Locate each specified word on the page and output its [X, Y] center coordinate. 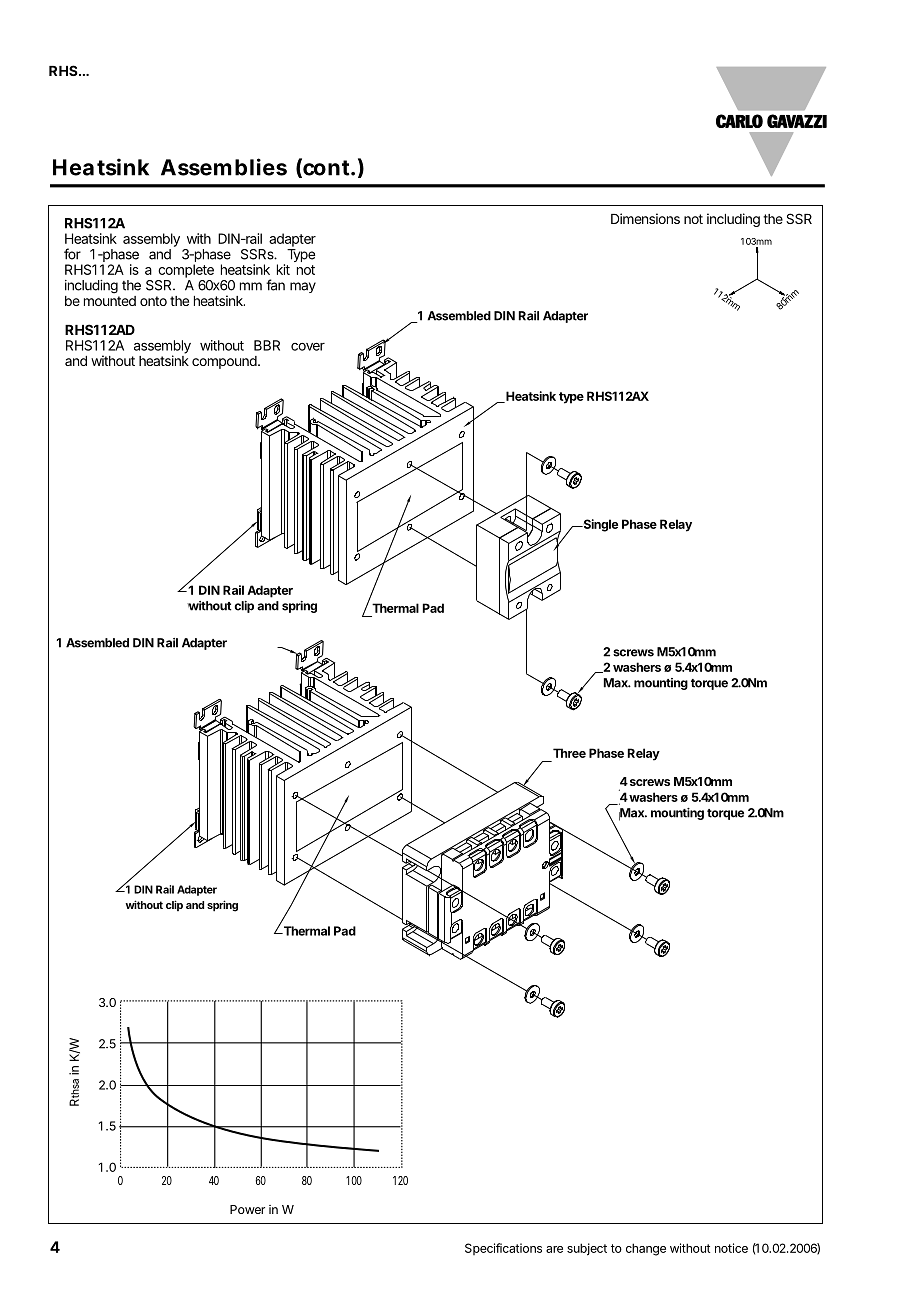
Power [247, 1209]
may [303, 287]
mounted [110, 299]
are [554, 1249]
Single [599, 525]
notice [731, 1248]
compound [224, 362]
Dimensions [645, 218]
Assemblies [224, 167]
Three [569, 753]
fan [275, 285]
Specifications [503, 1249]
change [646, 1249]
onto [153, 301]
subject [587, 1249]
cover [308, 347]
